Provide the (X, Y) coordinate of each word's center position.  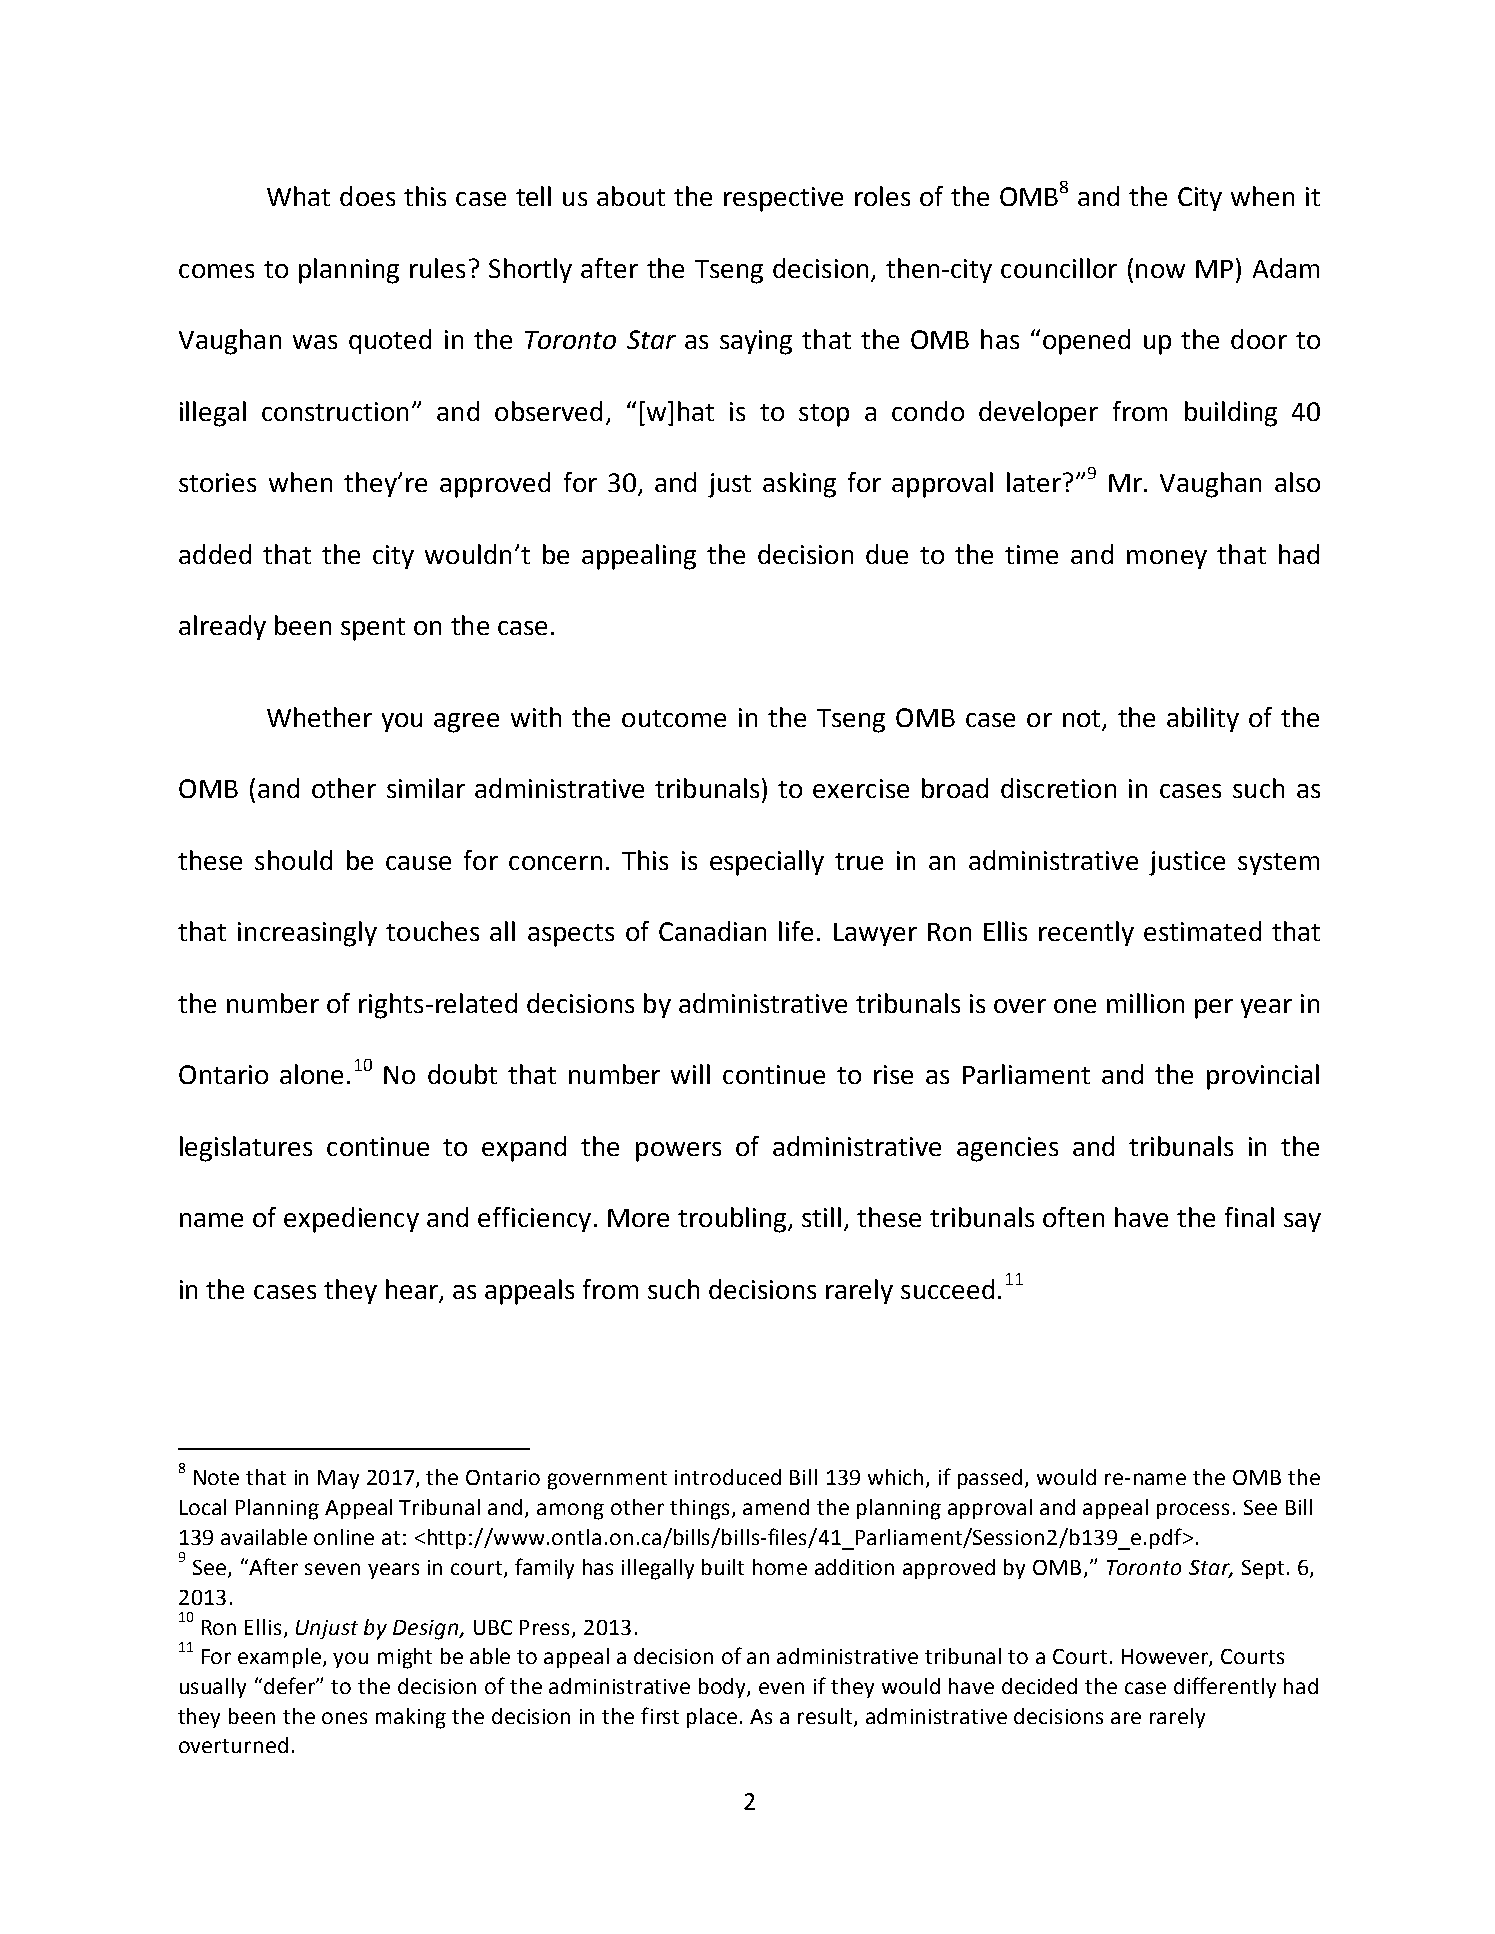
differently (1225, 1687)
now (1160, 271)
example (281, 1658)
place (712, 1718)
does (367, 196)
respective (783, 199)
